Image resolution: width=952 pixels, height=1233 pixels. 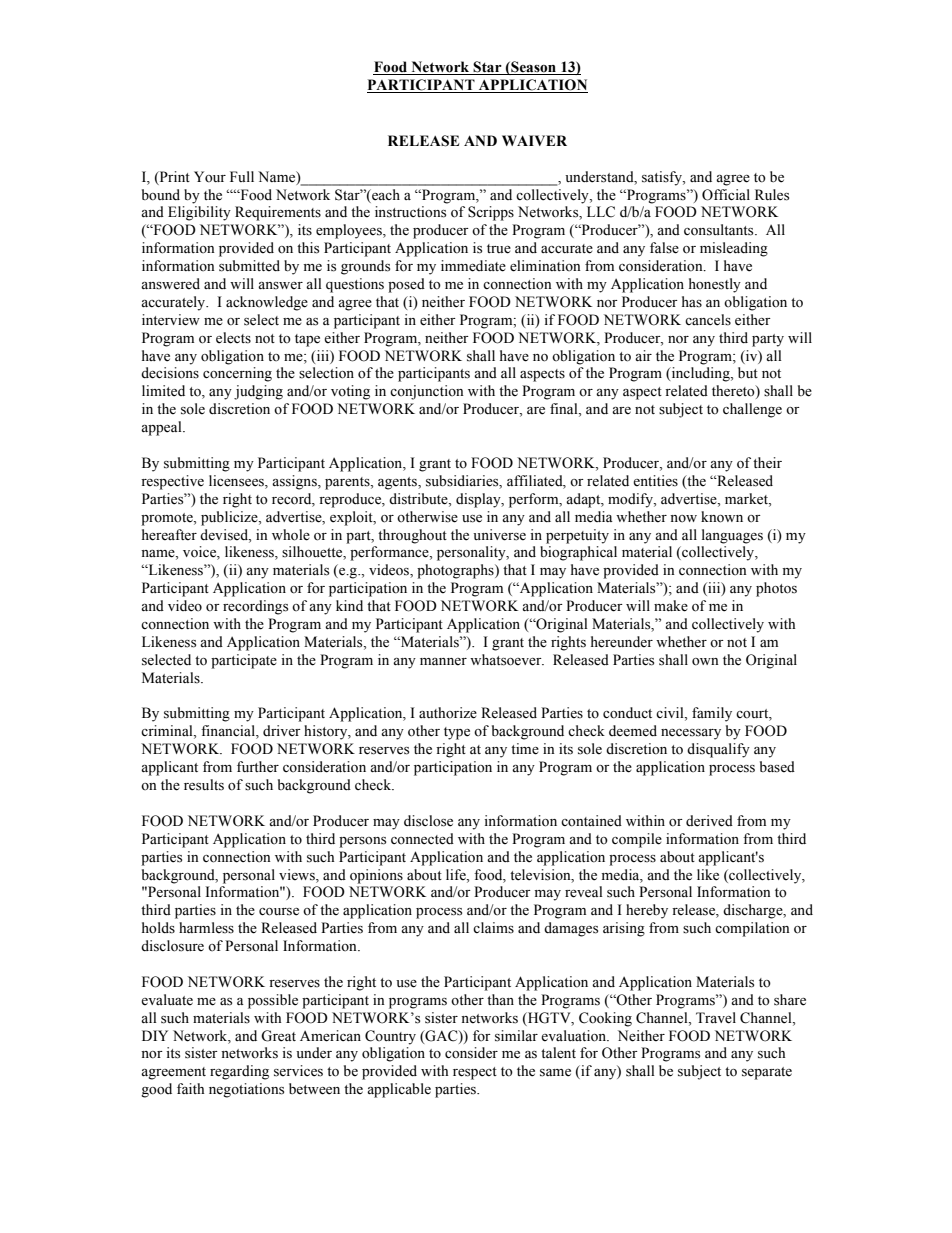 I want to click on make, so click(x=671, y=606).
